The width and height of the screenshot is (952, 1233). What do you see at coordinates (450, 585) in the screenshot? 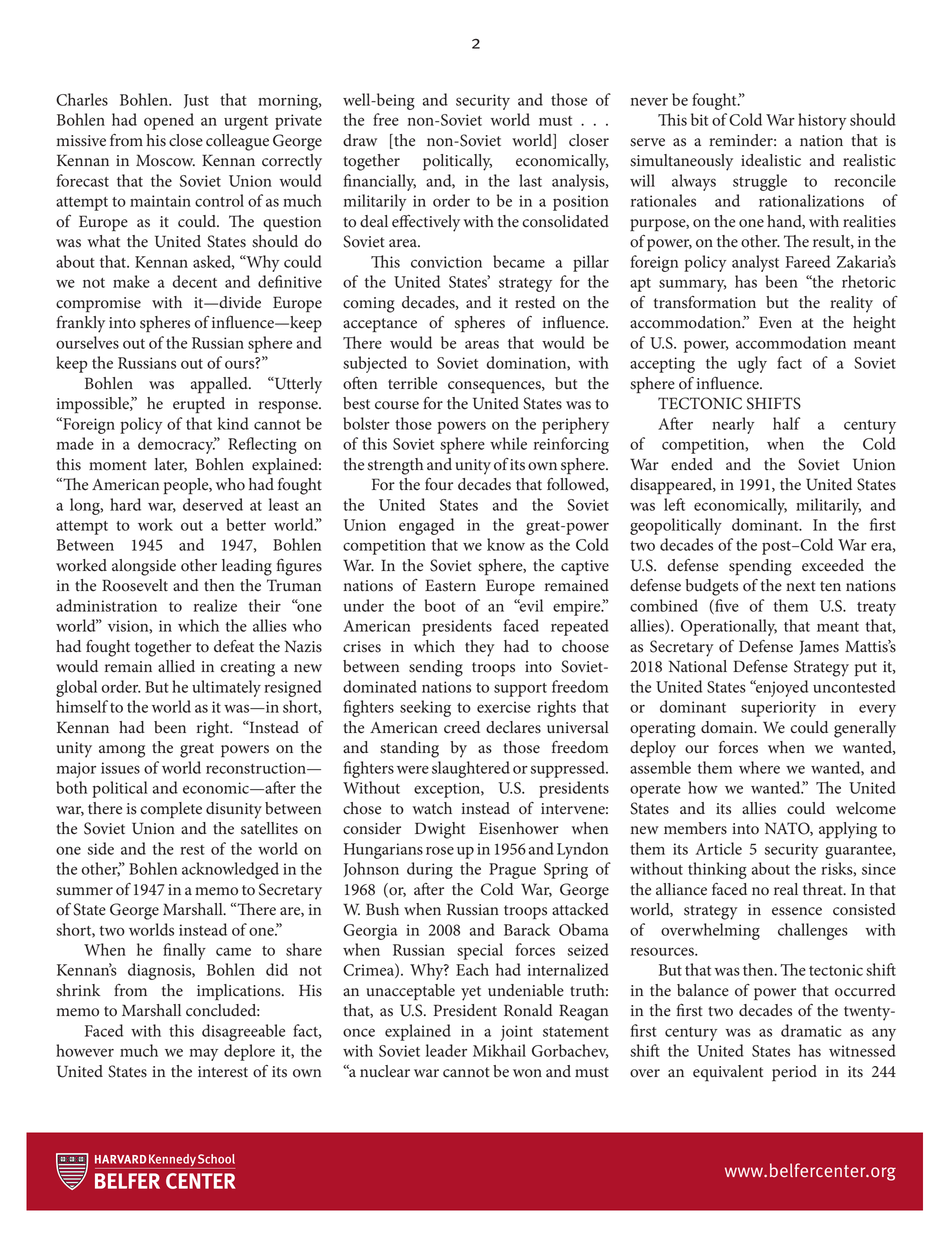
I see `Eastern` at bounding box center [450, 585].
